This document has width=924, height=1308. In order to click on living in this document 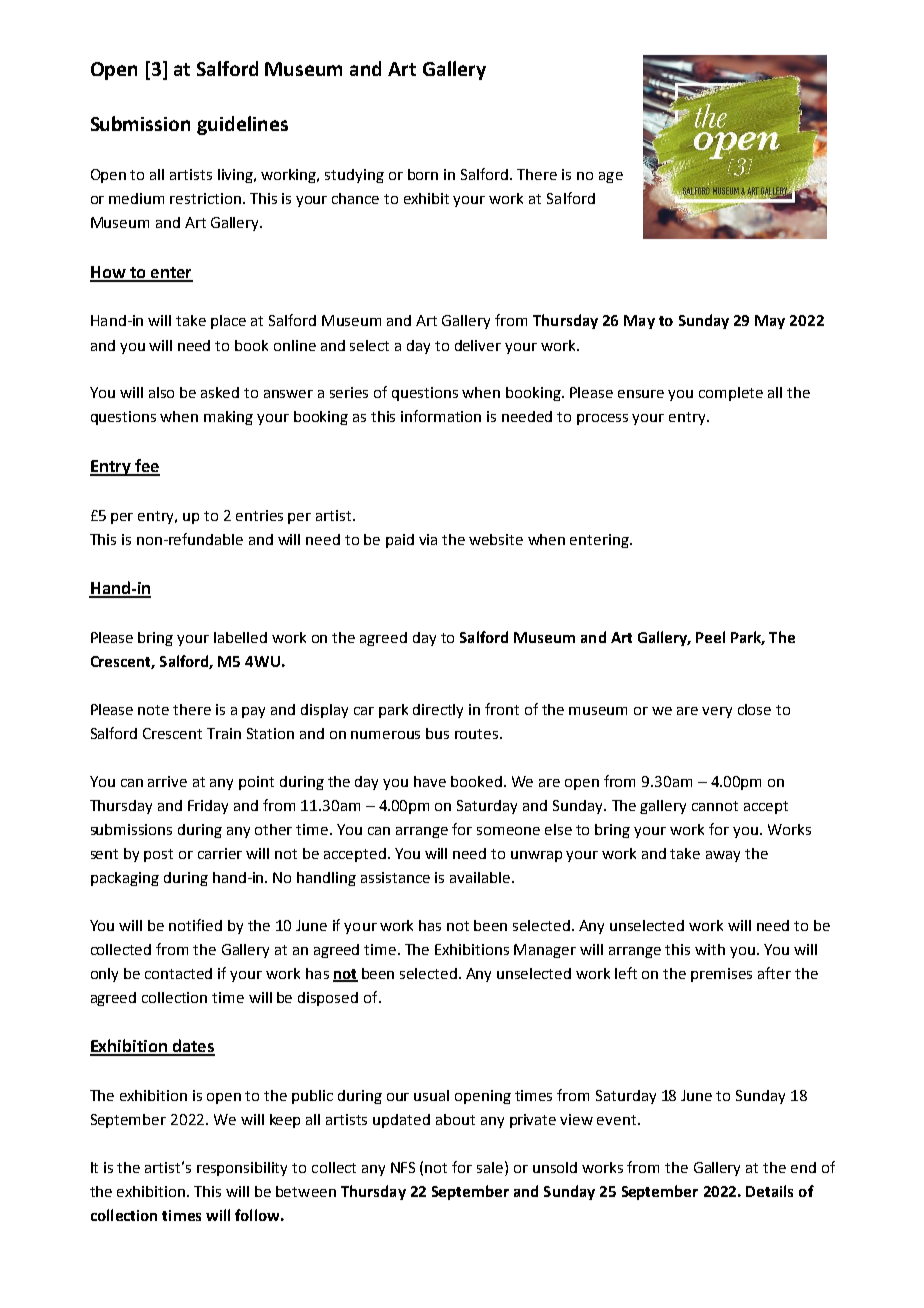, I will do `click(236, 176)`.
